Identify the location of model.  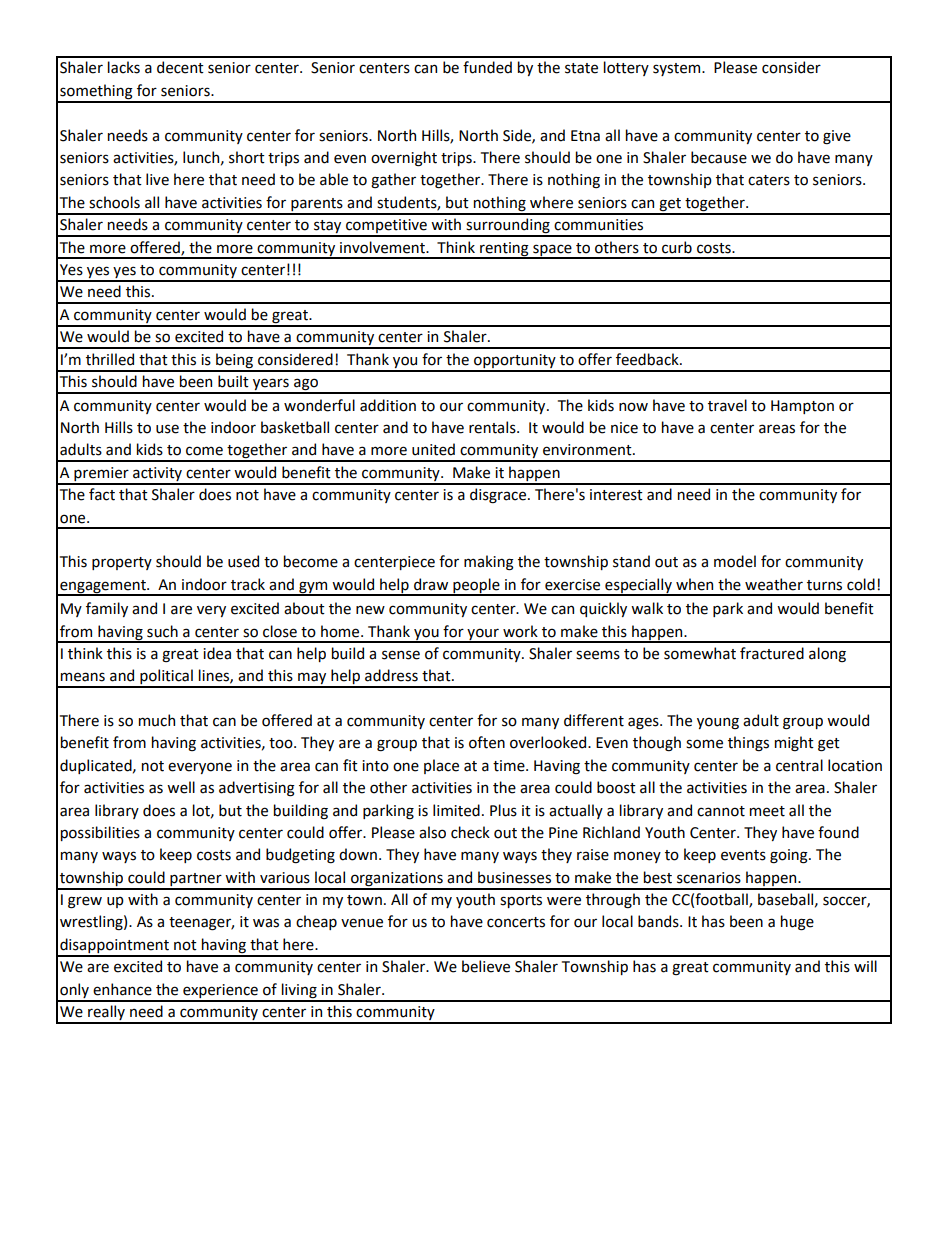
(735, 561).
